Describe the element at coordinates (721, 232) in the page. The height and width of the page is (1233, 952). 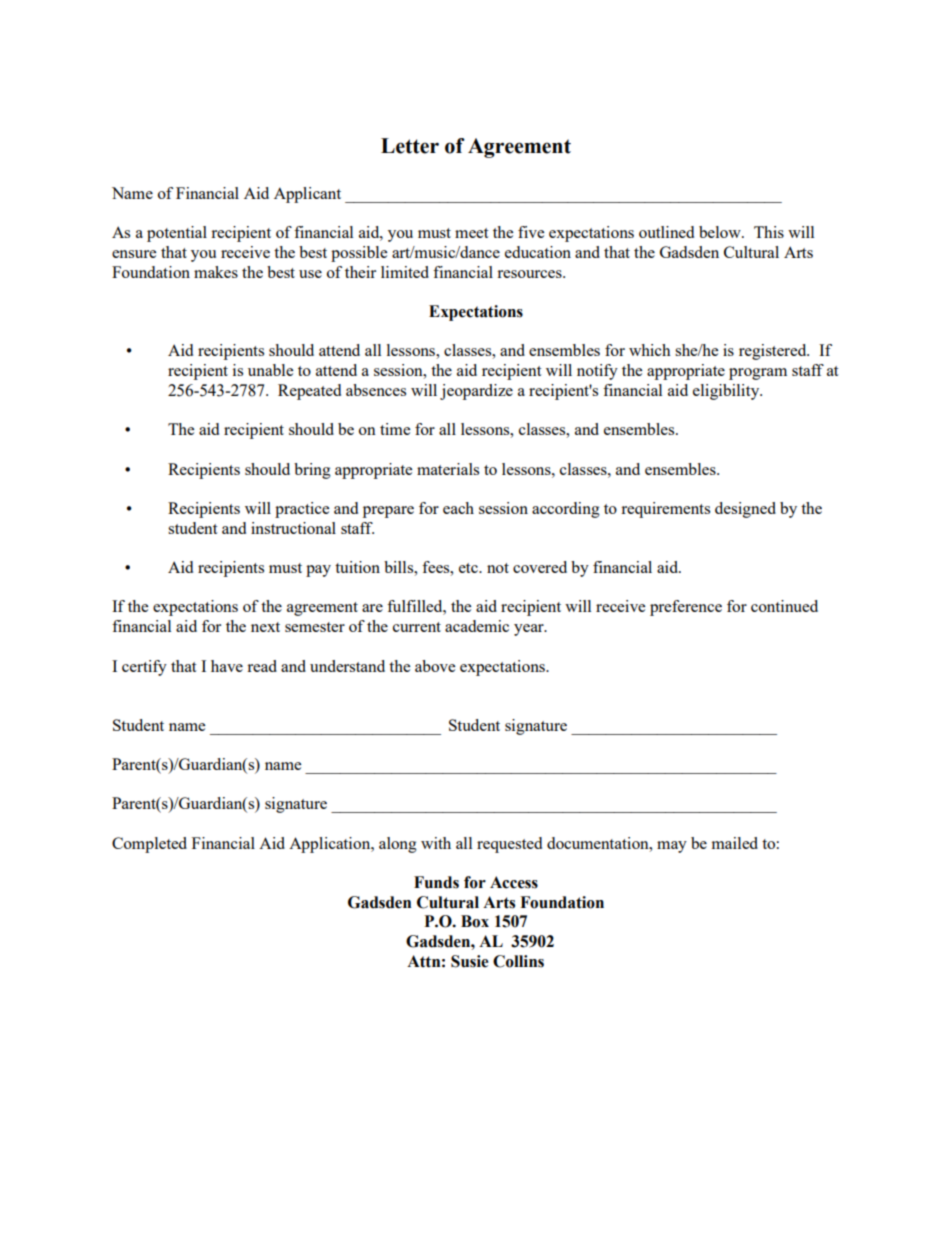
I see `below` at that location.
